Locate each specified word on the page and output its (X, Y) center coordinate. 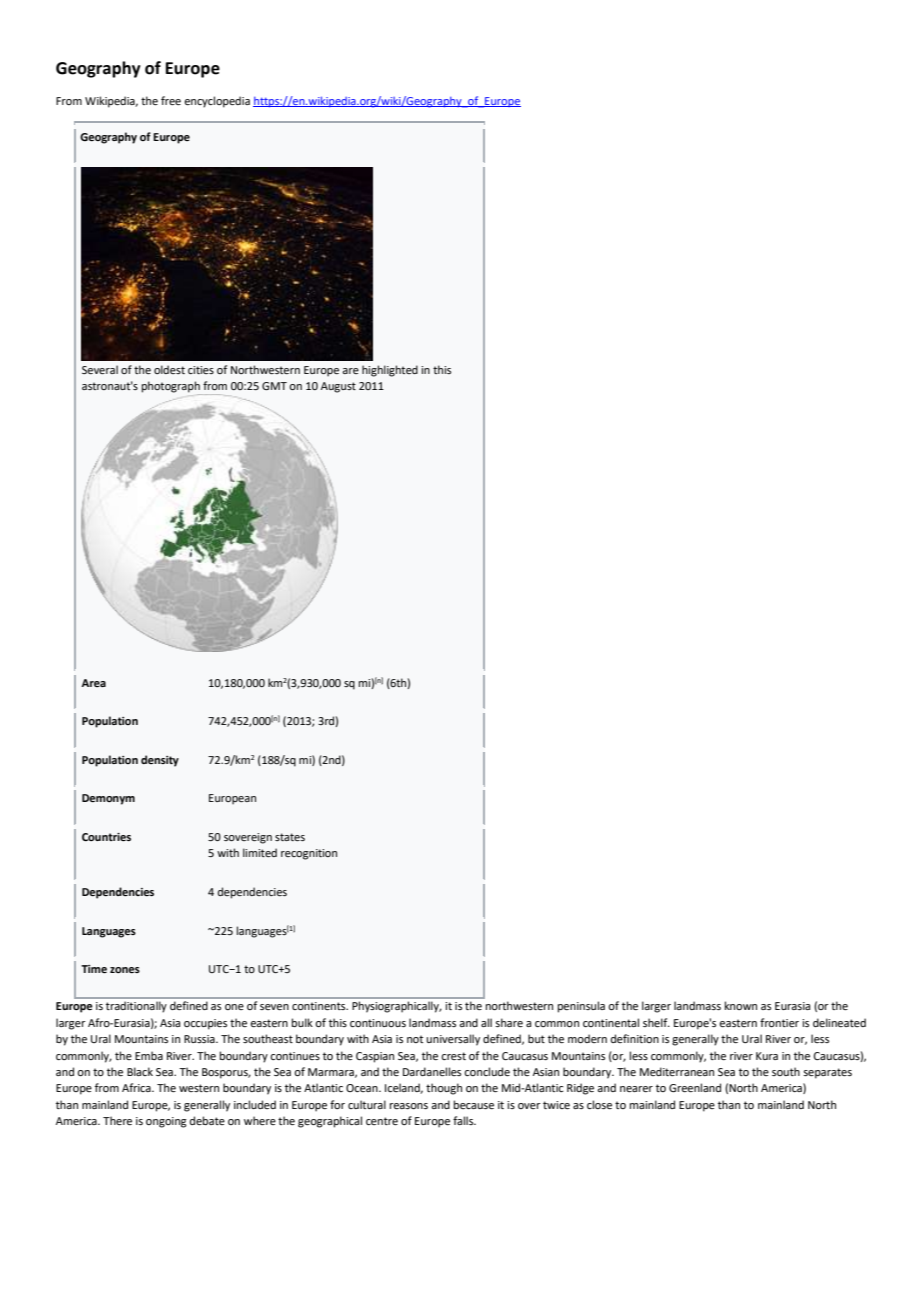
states (290, 837)
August (338, 387)
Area (93, 683)
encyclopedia (217, 102)
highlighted (390, 371)
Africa (137, 1087)
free (171, 100)
